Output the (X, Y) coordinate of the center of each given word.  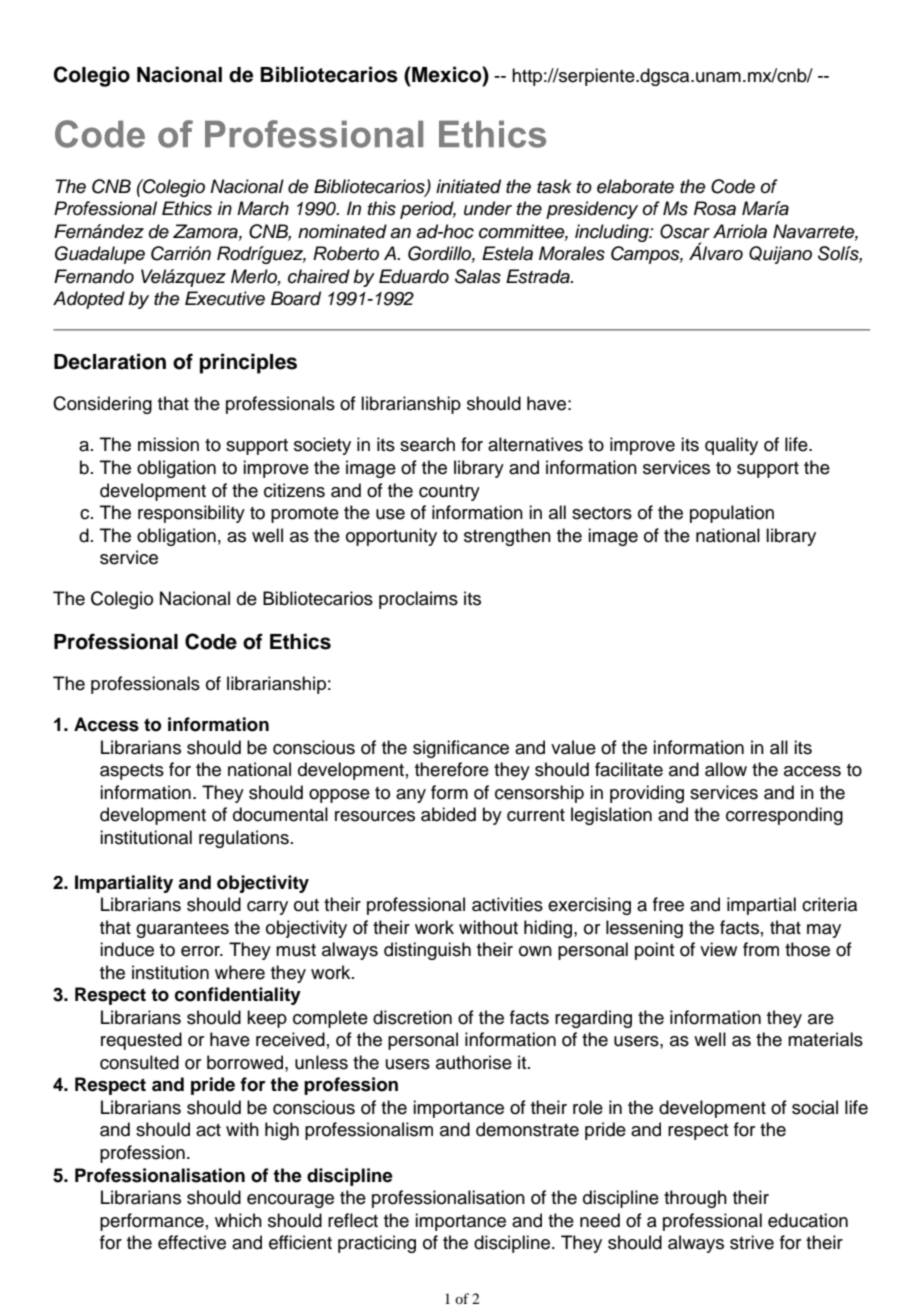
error (201, 951)
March (263, 208)
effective (192, 1242)
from (761, 949)
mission (168, 444)
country (449, 493)
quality (731, 446)
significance (461, 749)
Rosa (715, 208)
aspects (132, 772)
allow (726, 769)
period (428, 210)
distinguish (427, 951)
